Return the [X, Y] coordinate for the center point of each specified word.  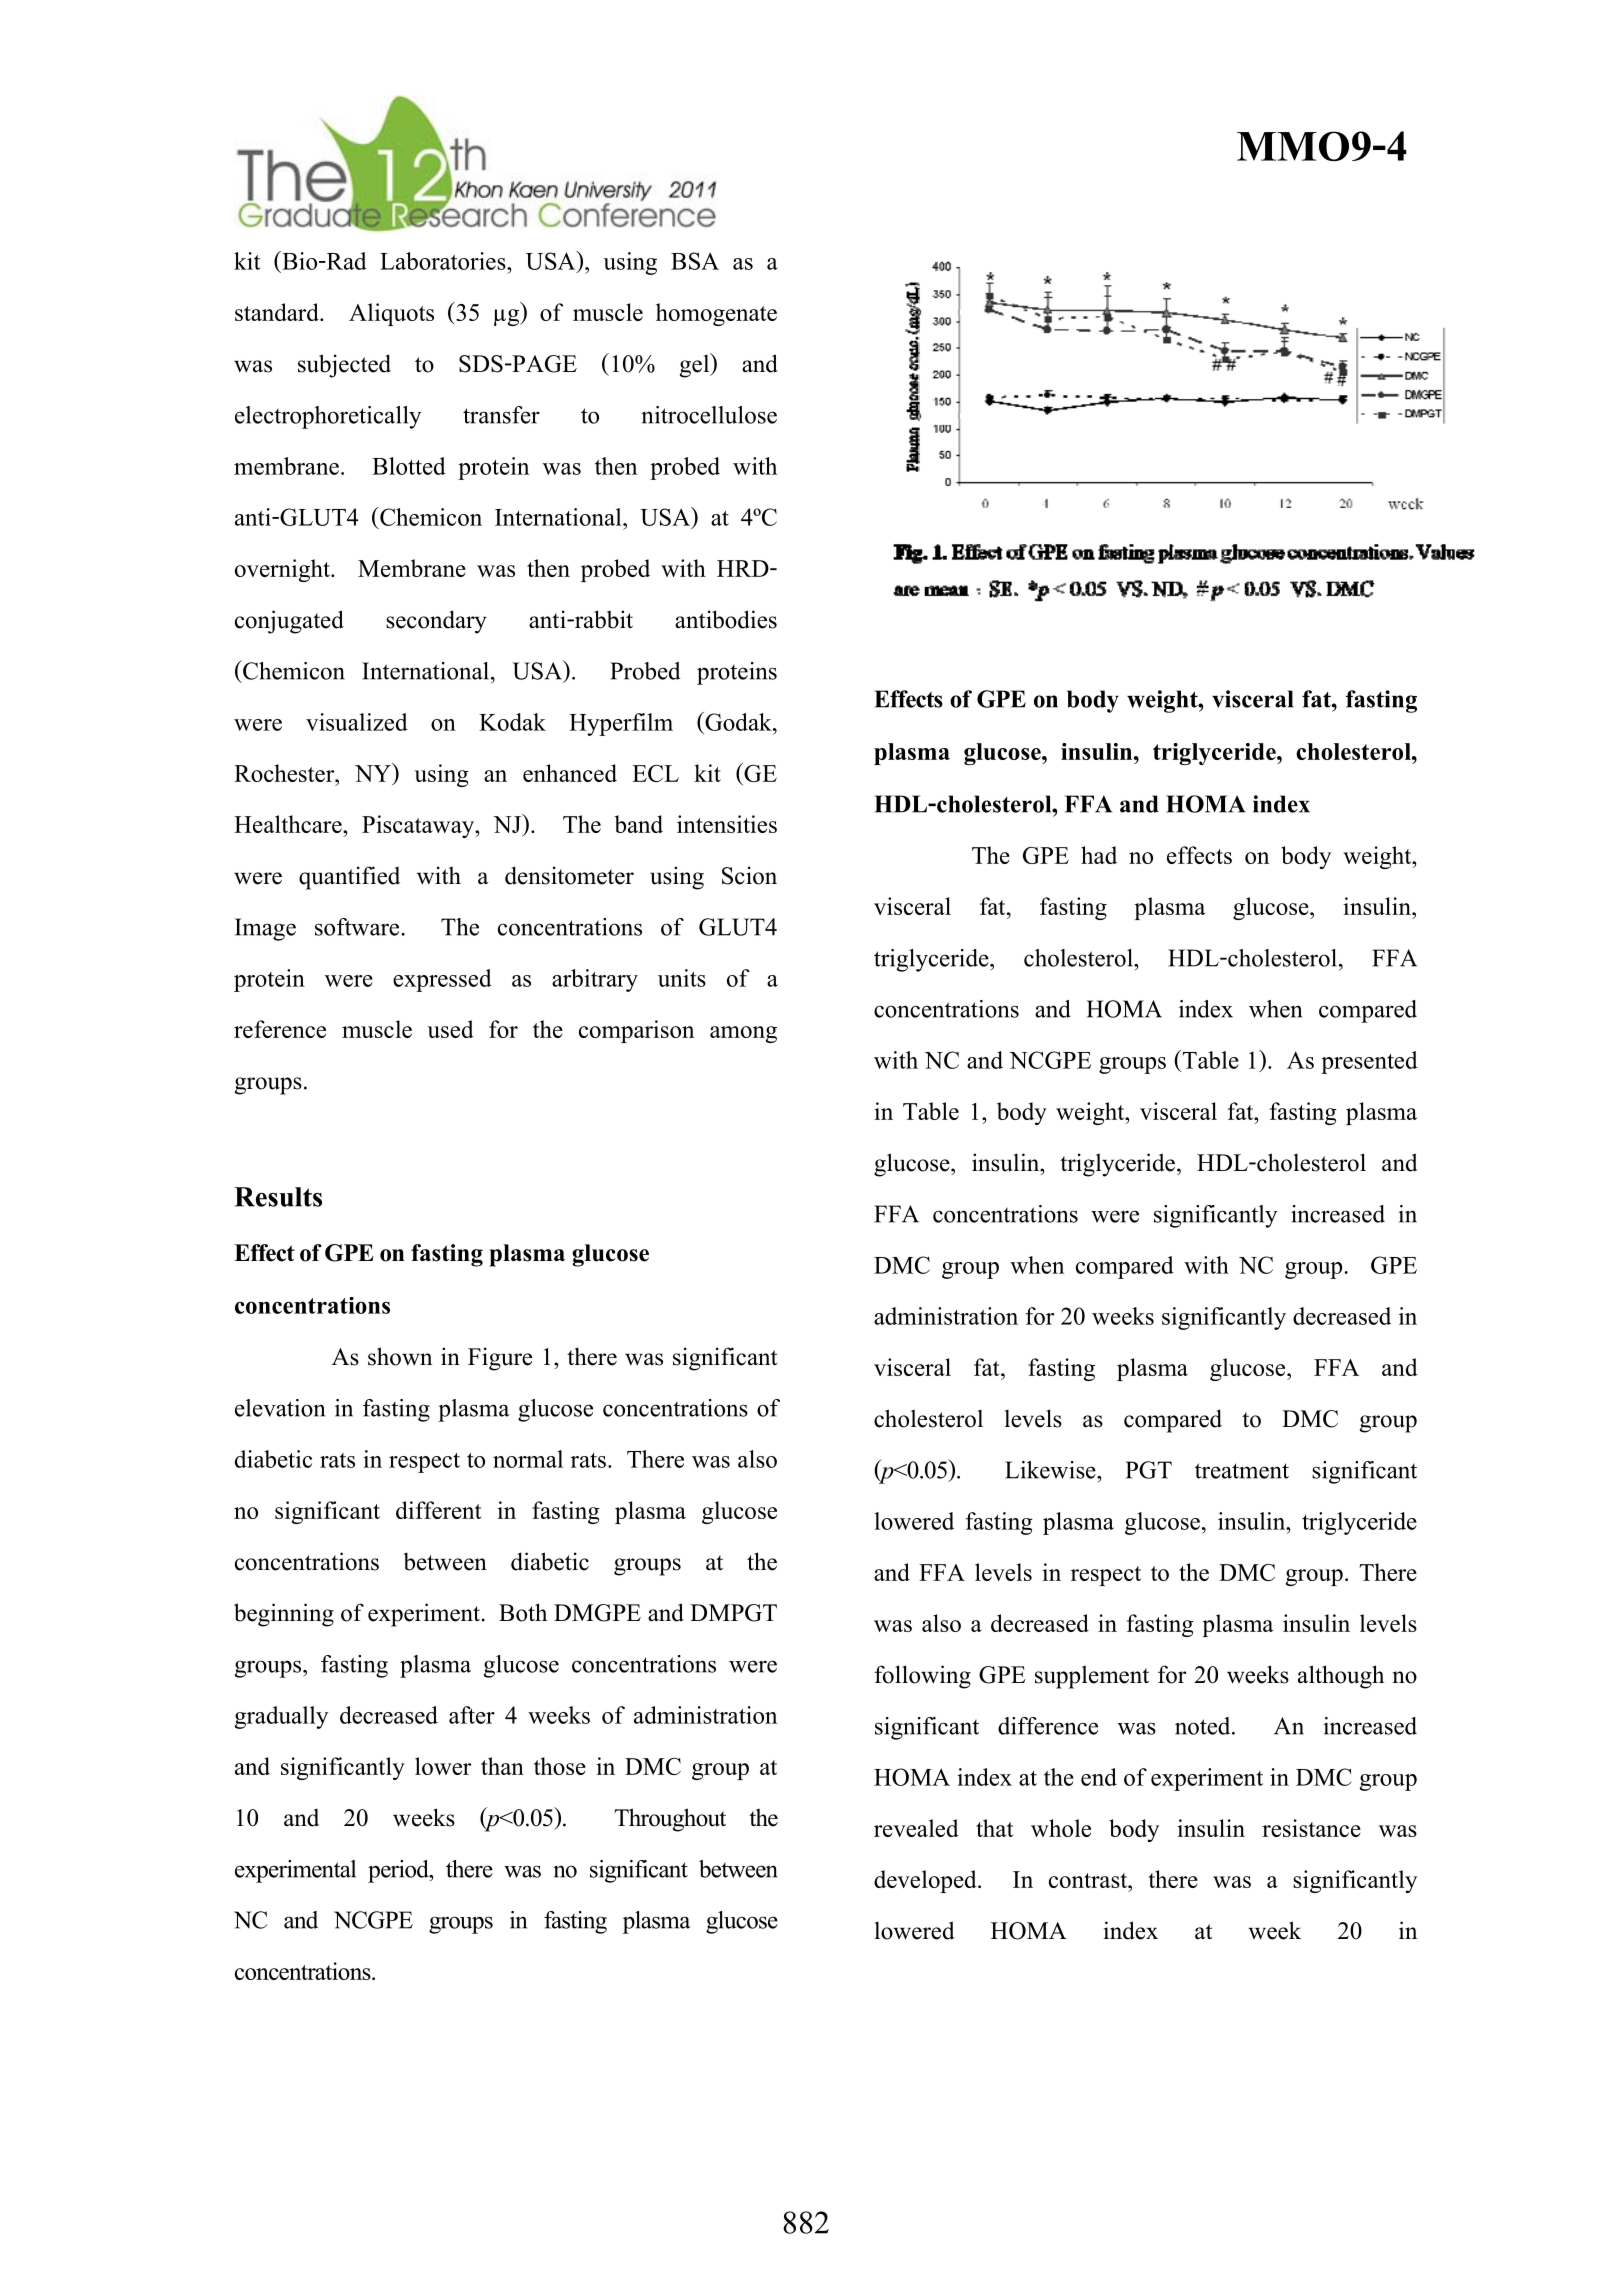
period [399, 1871]
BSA [695, 261]
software [357, 927]
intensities [727, 824]
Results [278, 1197]
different [438, 1510]
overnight [283, 570]
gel [696, 365]
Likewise [1051, 1470]
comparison [636, 1031]
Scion [749, 875]
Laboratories [444, 261]
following [922, 1677]
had [1099, 855]
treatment [1242, 1471]
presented [1369, 1062]
